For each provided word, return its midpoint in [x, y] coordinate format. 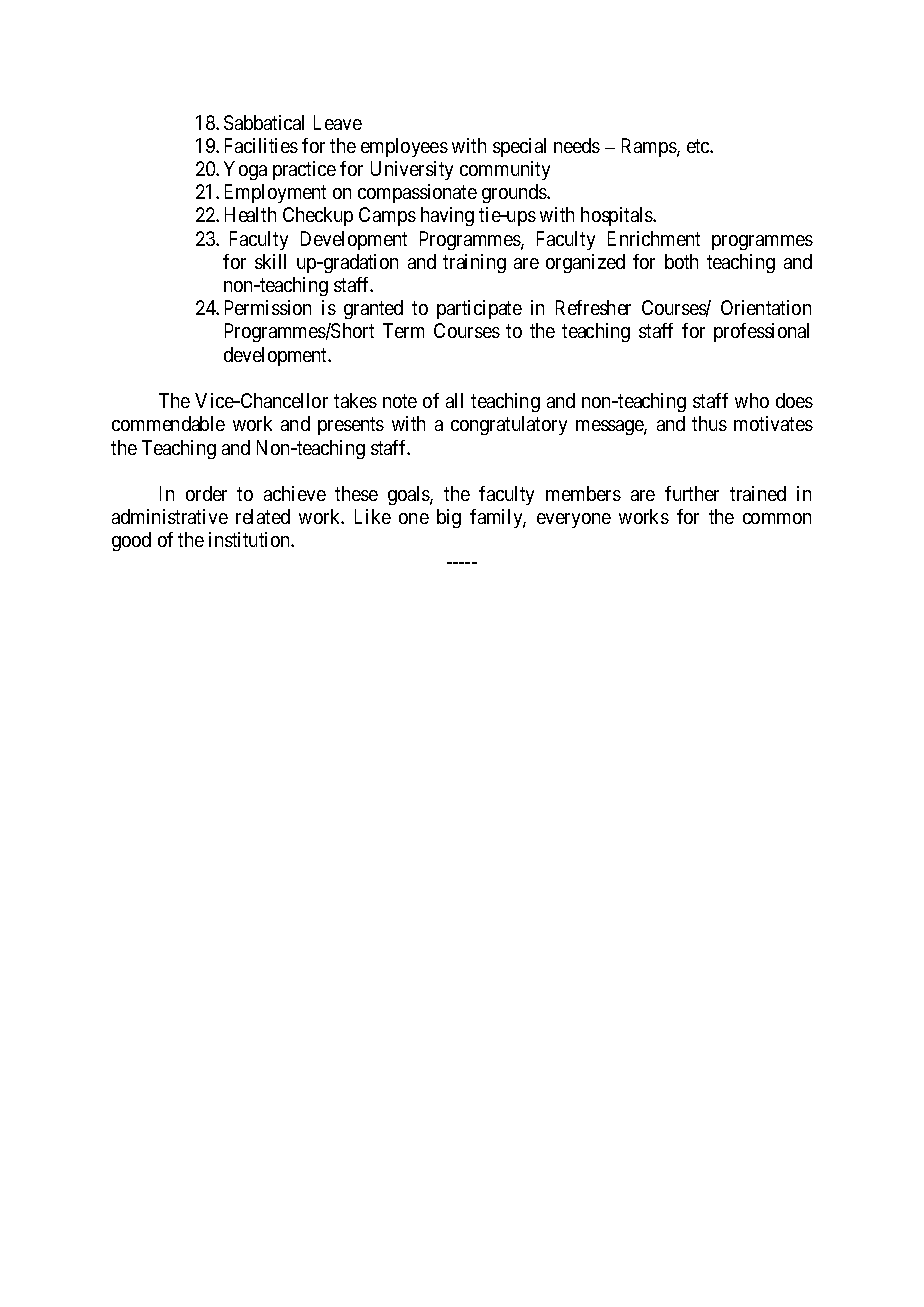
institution [250, 539]
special [519, 147]
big [449, 518]
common [777, 518]
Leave [338, 122]
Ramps [650, 147]
